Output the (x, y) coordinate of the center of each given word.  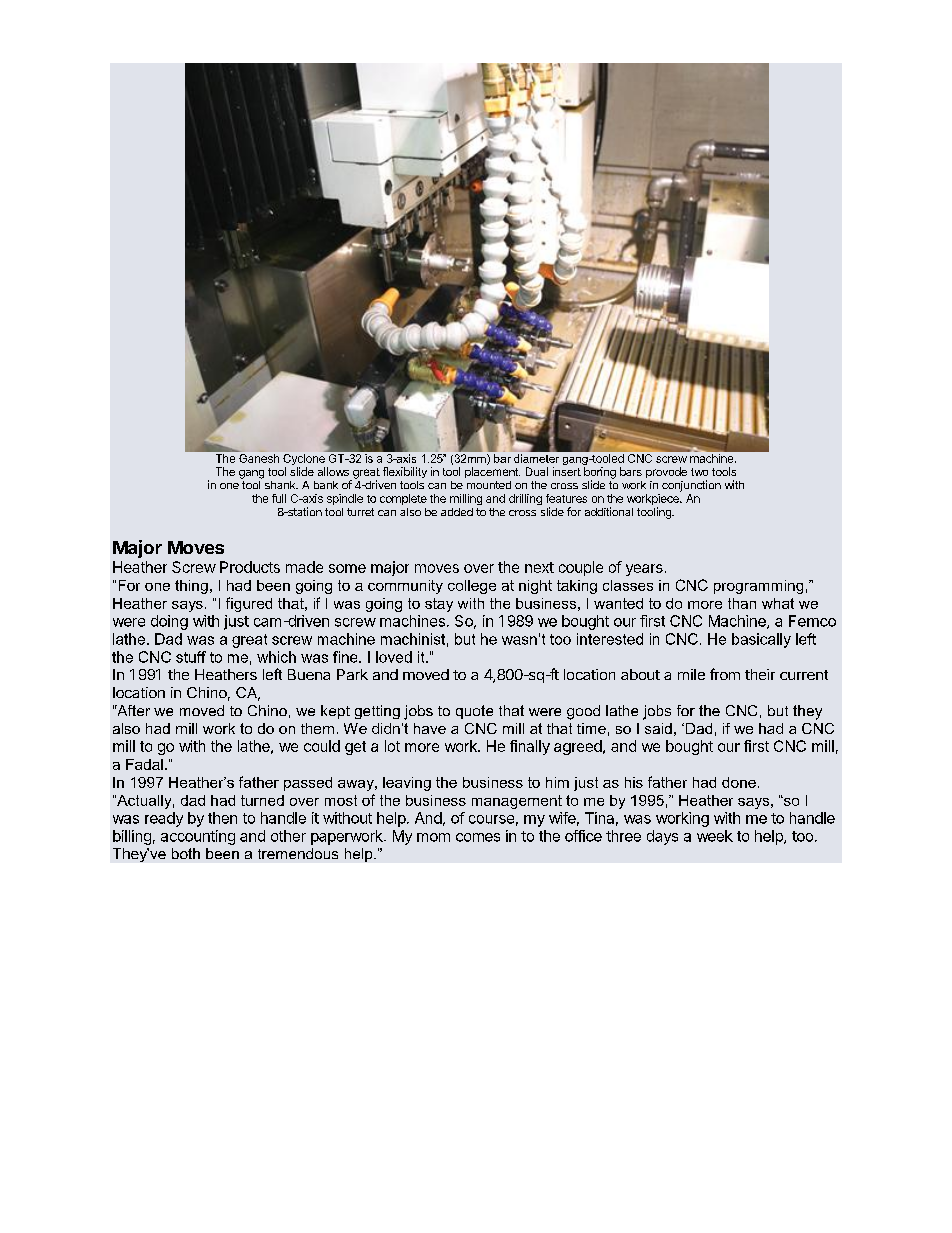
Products (250, 567)
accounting (198, 837)
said (658, 728)
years (644, 570)
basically (761, 640)
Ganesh (258, 457)
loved (394, 657)
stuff (191, 657)
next (539, 567)
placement (492, 472)
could (322, 746)
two (699, 472)
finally (530, 747)
